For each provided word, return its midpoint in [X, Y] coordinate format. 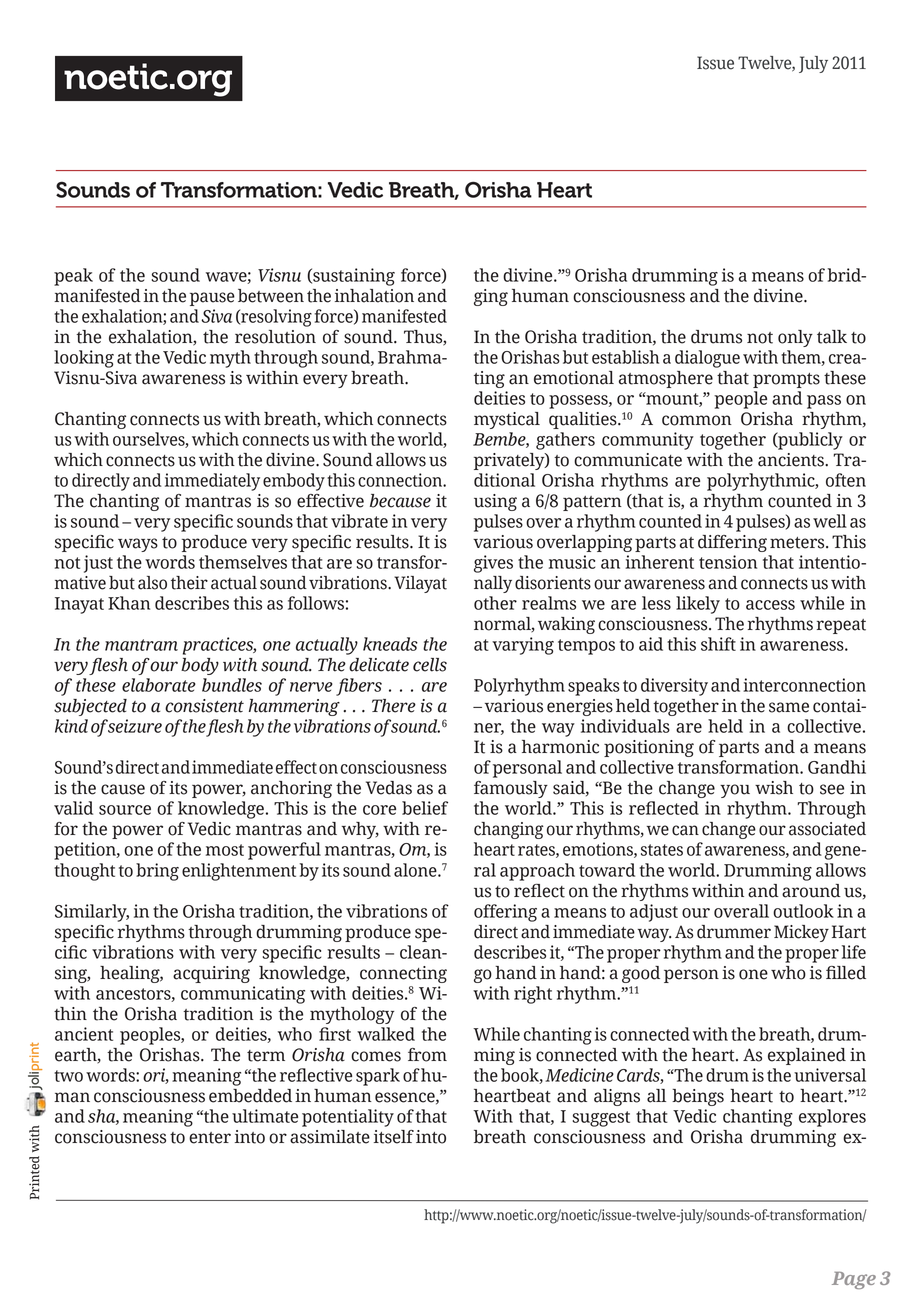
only [795, 338]
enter [210, 1138]
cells [430, 665]
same [789, 707]
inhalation [374, 296]
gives [493, 564]
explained [807, 1056]
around [811, 891]
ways [138, 545]
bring [157, 872]
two [68, 1076]
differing [732, 543]
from [427, 1055]
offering [505, 913]
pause [212, 299]
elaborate [159, 685]
